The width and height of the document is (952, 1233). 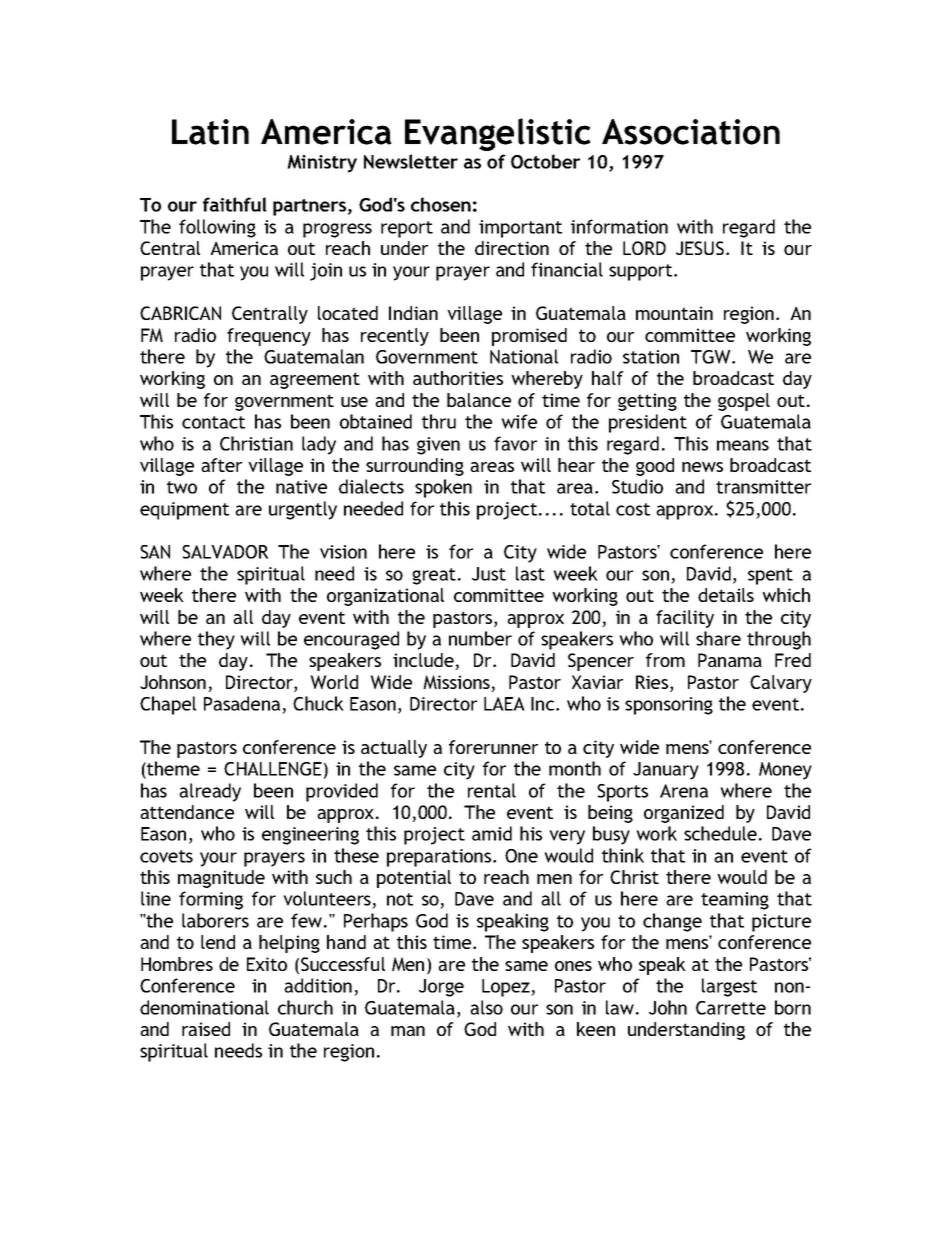 I want to click on means, so click(x=743, y=445).
